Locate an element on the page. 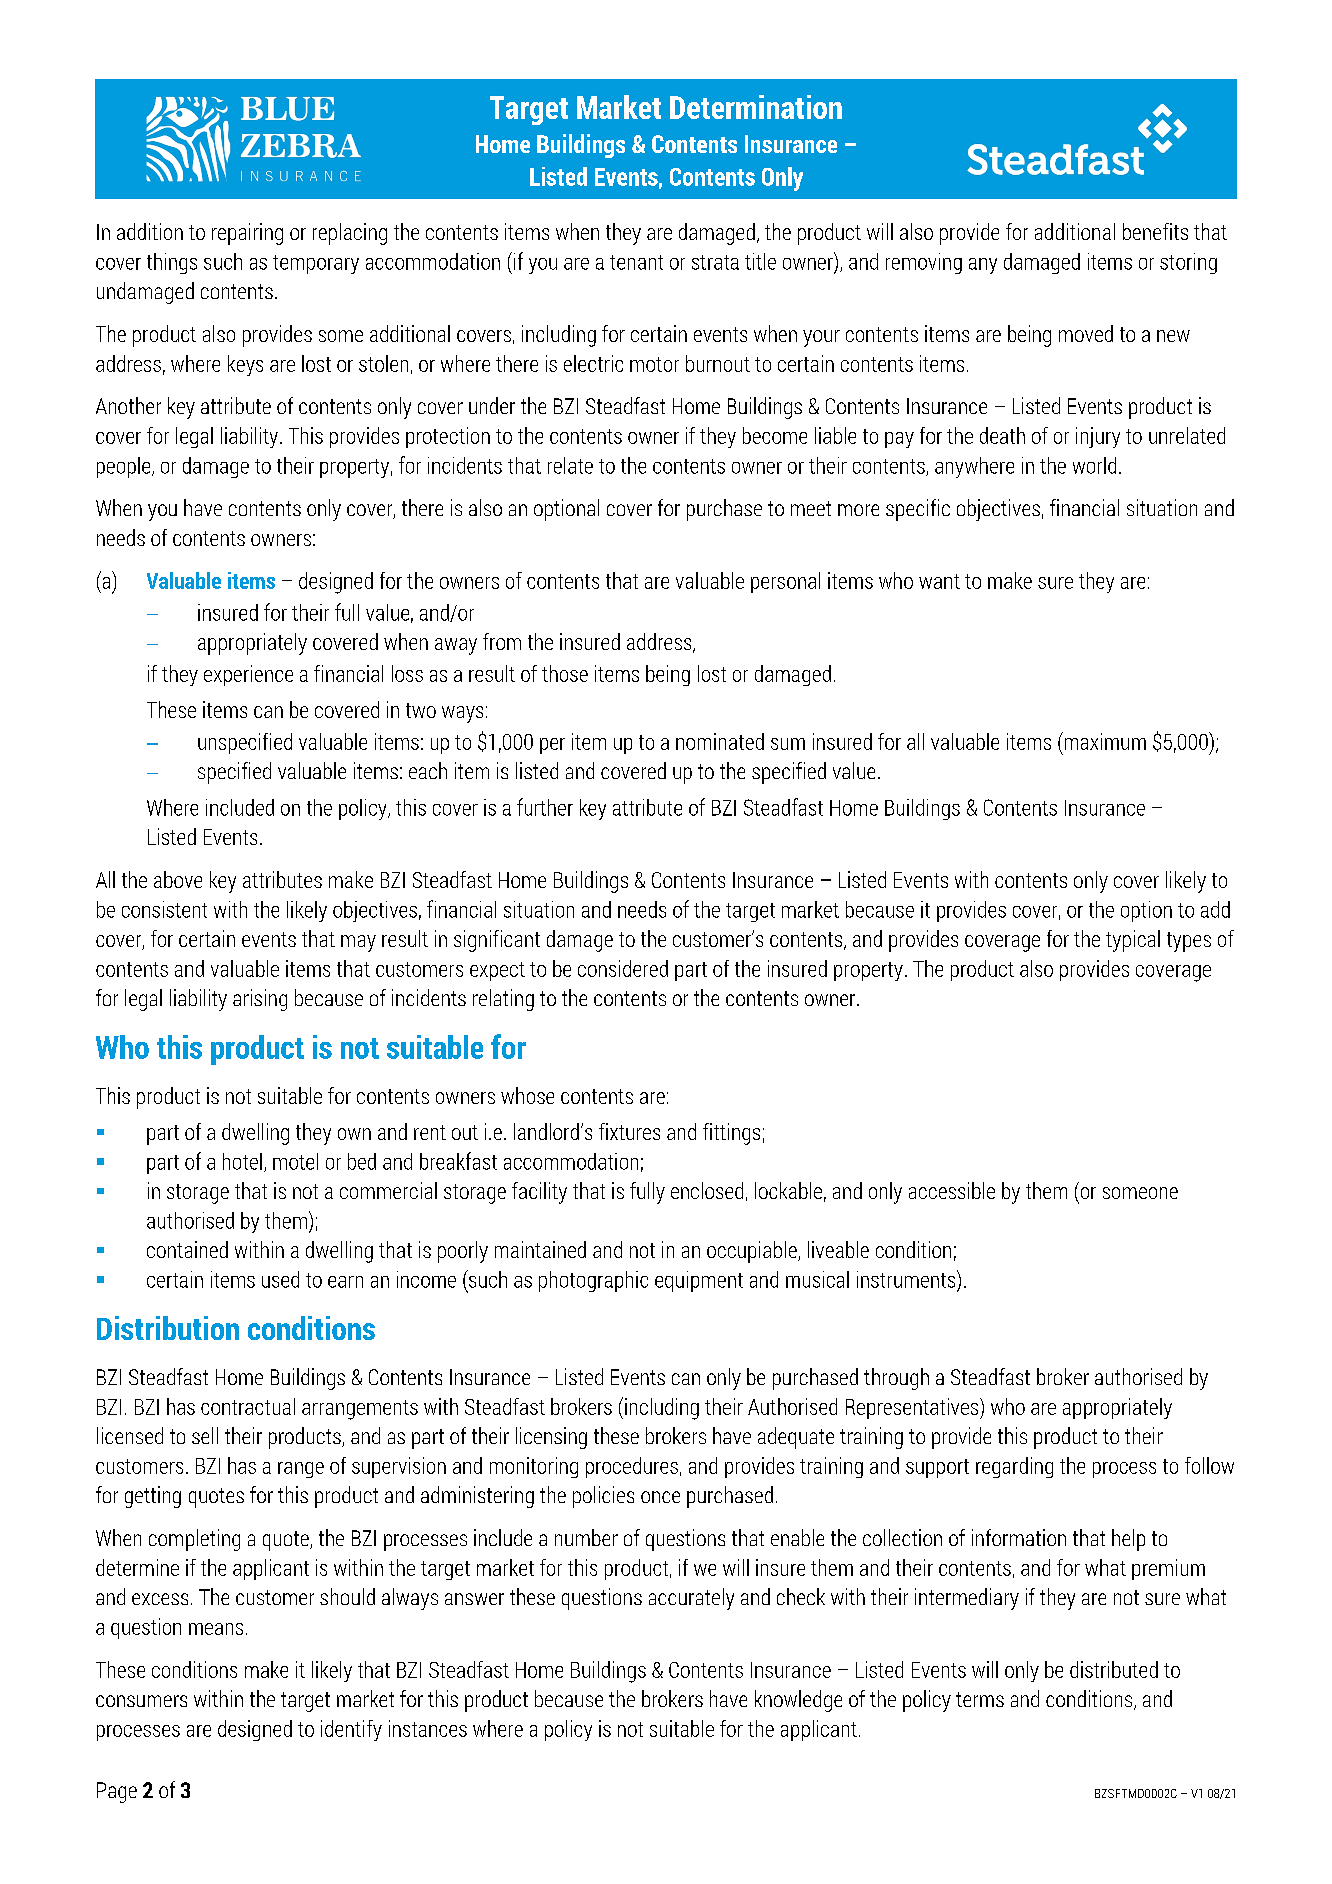 This document has width=1332, height=1884. hotel is located at coordinates (242, 1161).
